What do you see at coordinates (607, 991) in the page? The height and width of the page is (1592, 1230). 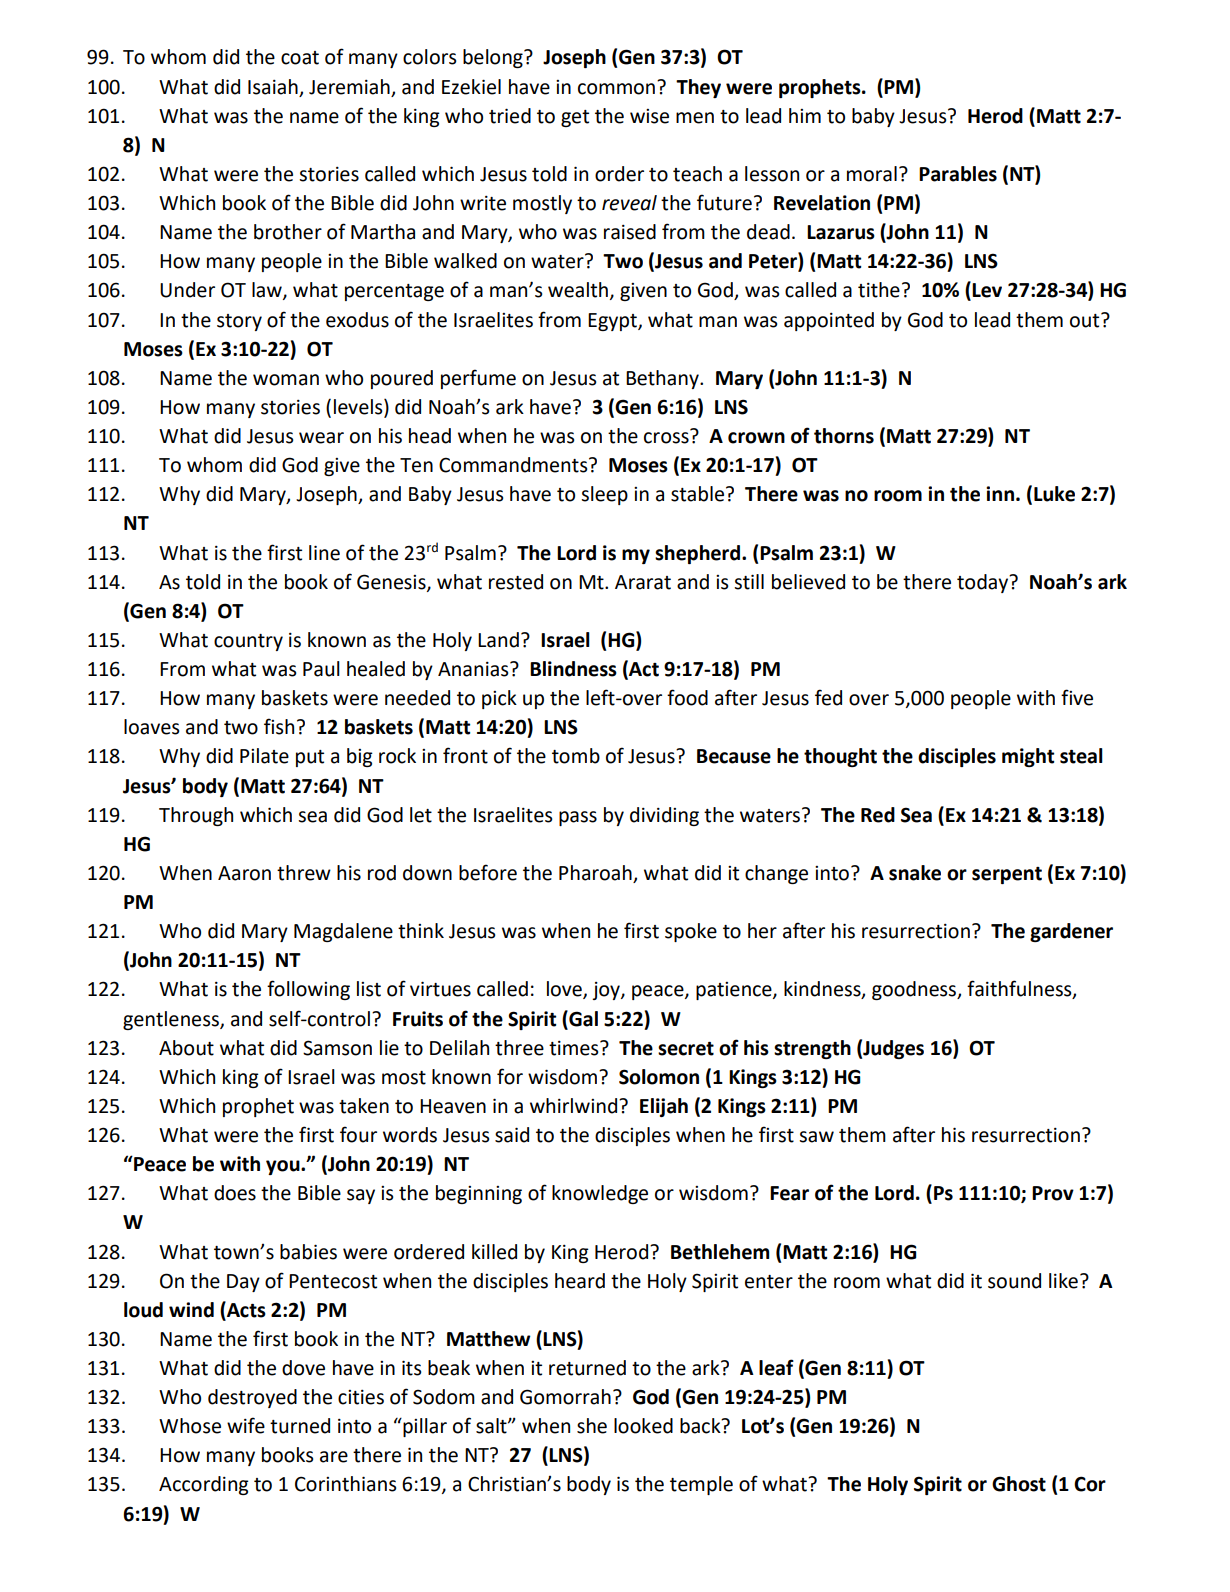 I see `joy` at bounding box center [607, 991].
